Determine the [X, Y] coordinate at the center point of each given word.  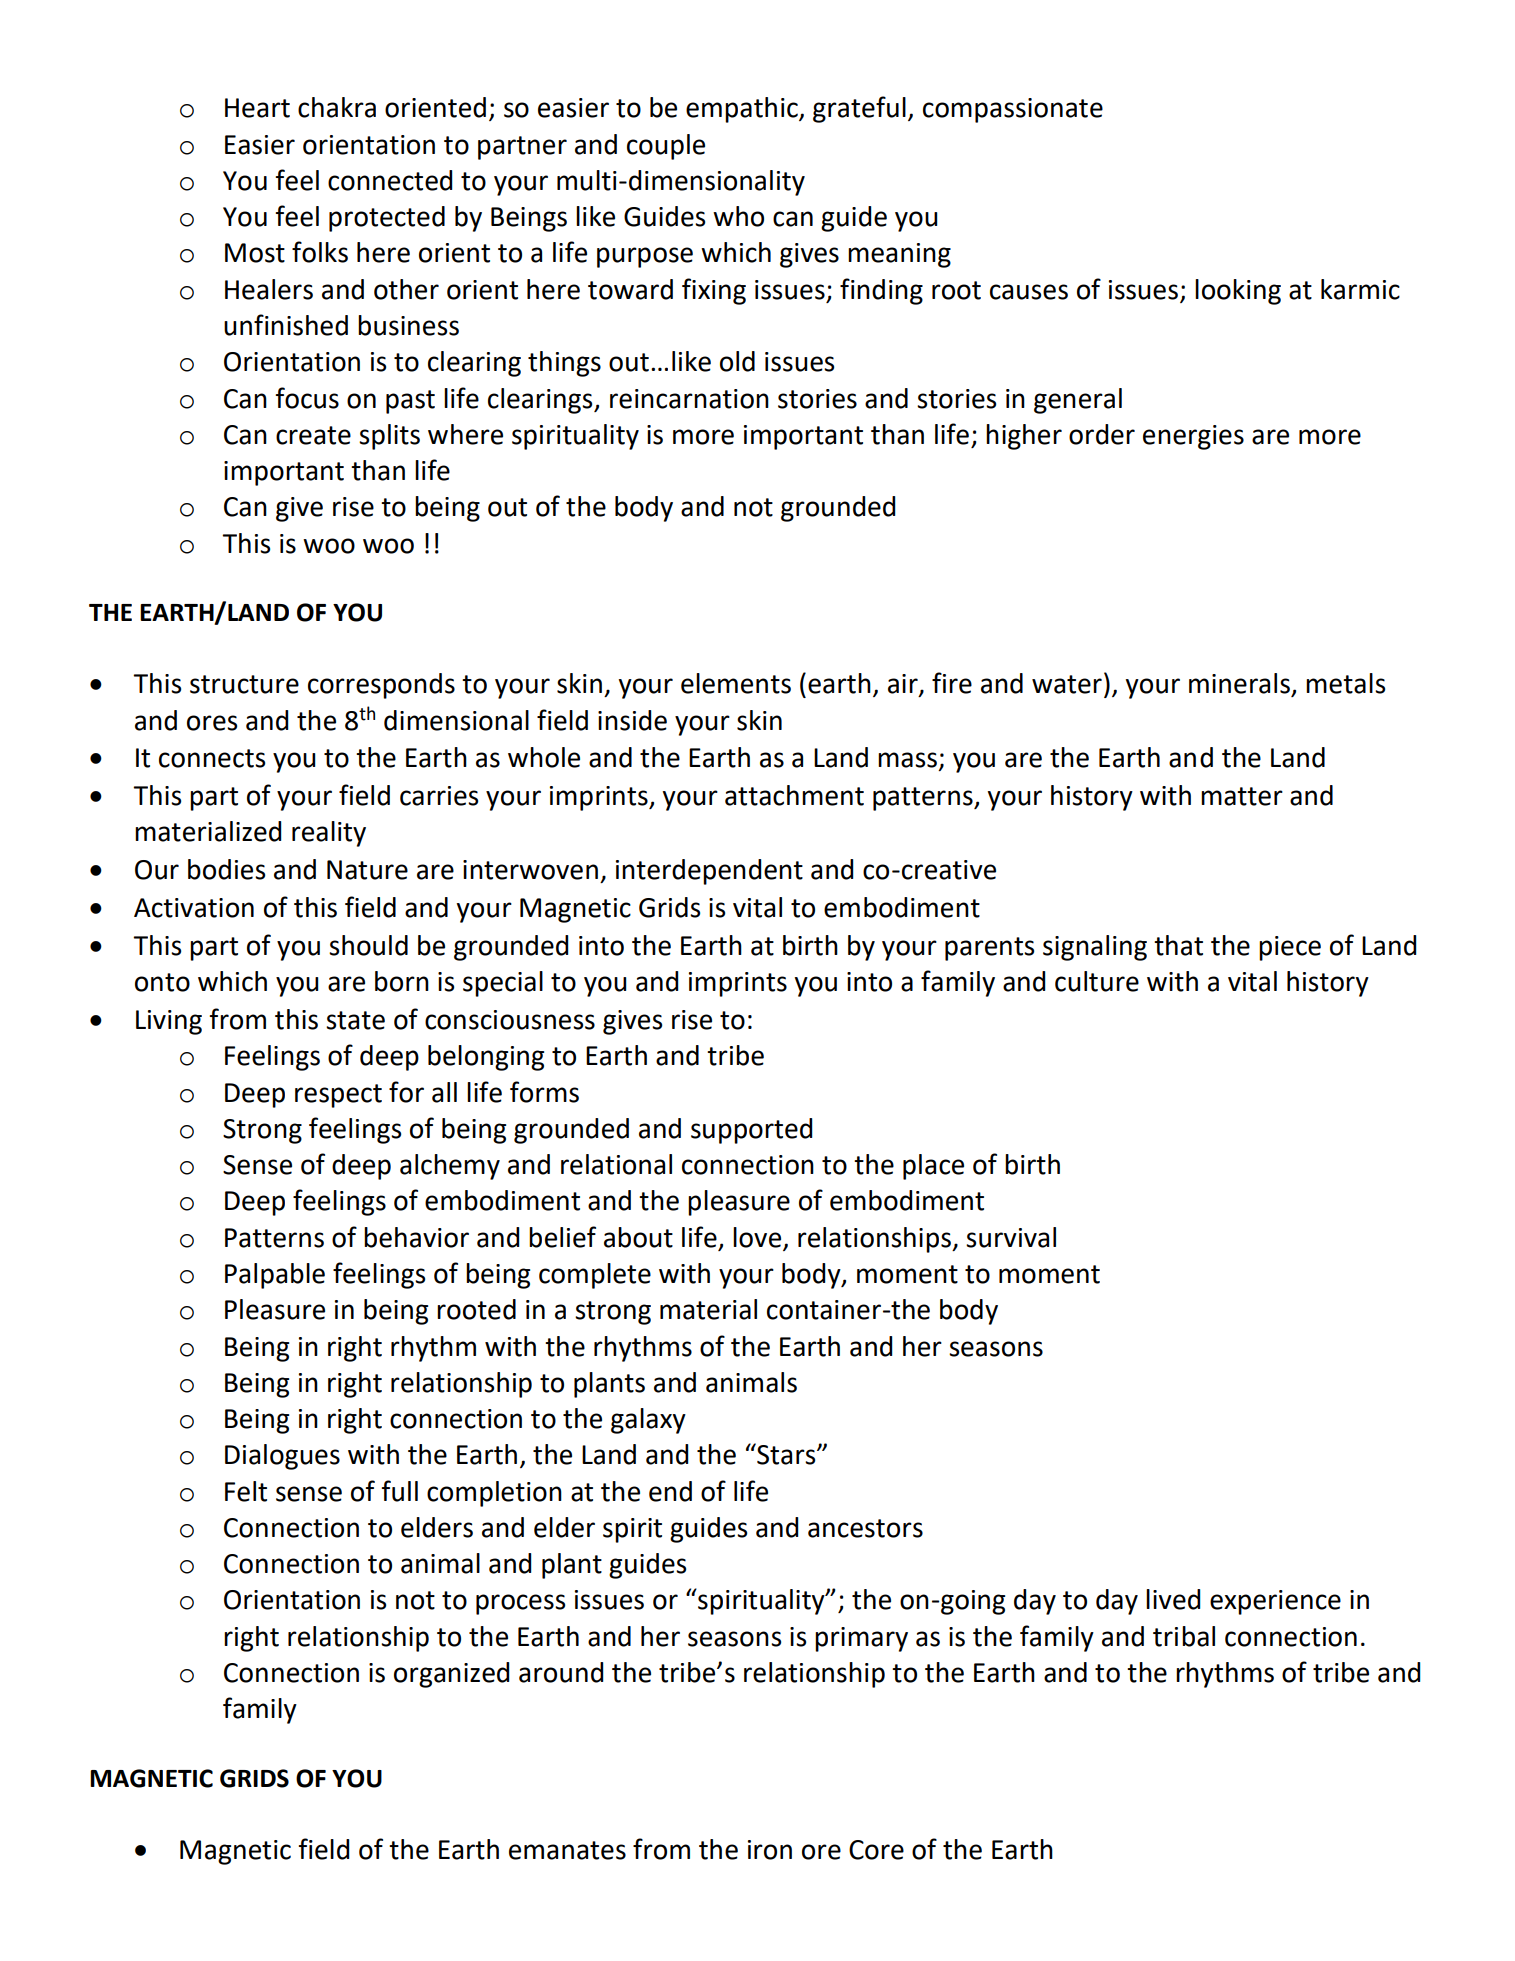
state [355, 1020]
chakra [337, 107]
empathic [743, 110]
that [1178, 945]
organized [451, 1675]
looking [1238, 292]
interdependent [709, 872]
